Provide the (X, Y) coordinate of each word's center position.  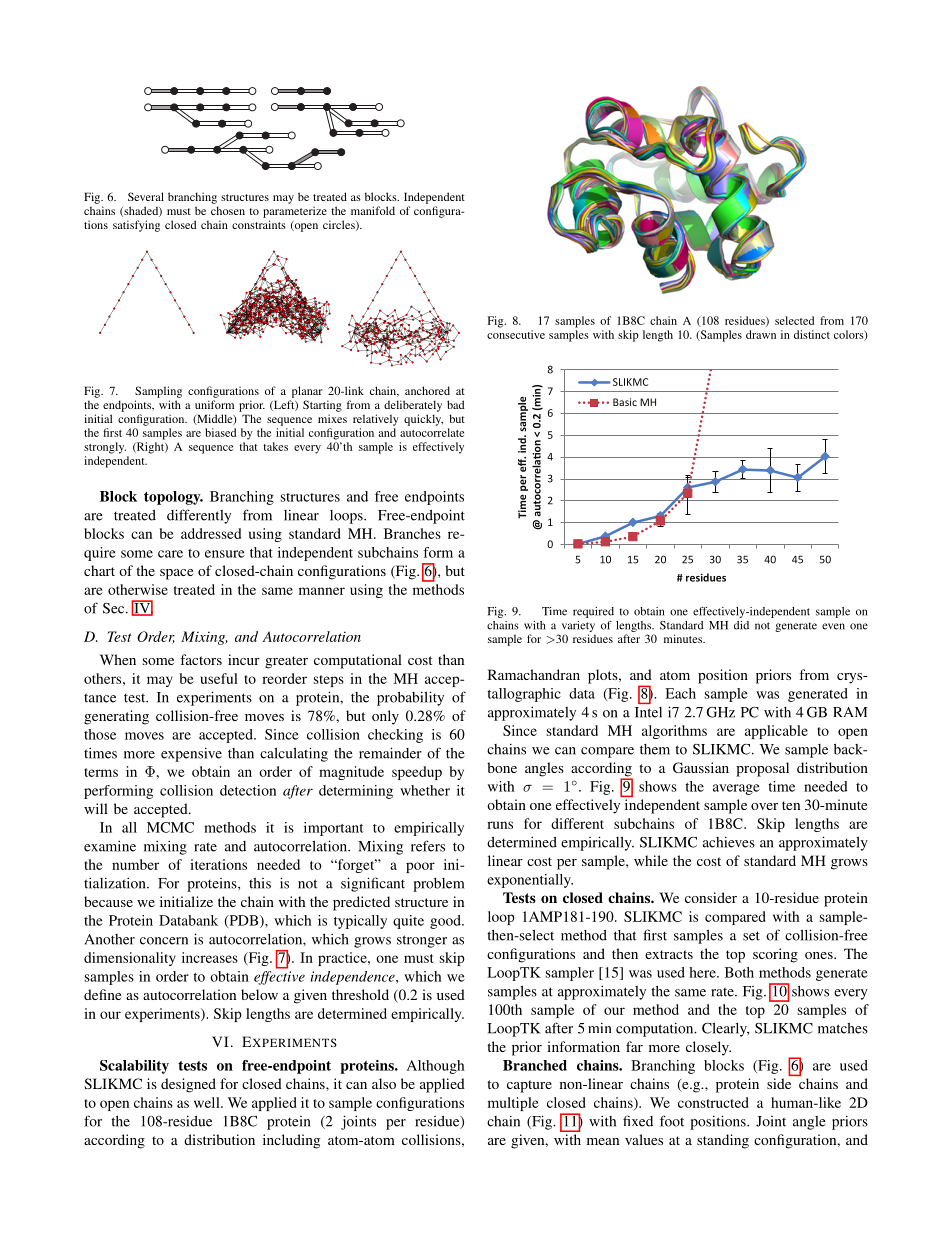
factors (201, 659)
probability (410, 698)
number (135, 864)
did (741, 625)
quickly (423, 420)
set (751, 936)
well (208, 1102)
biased (220, 432)
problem (438, 885)
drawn (761, 334)
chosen (228, 210)
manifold (373, 210)
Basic (625, 402)
